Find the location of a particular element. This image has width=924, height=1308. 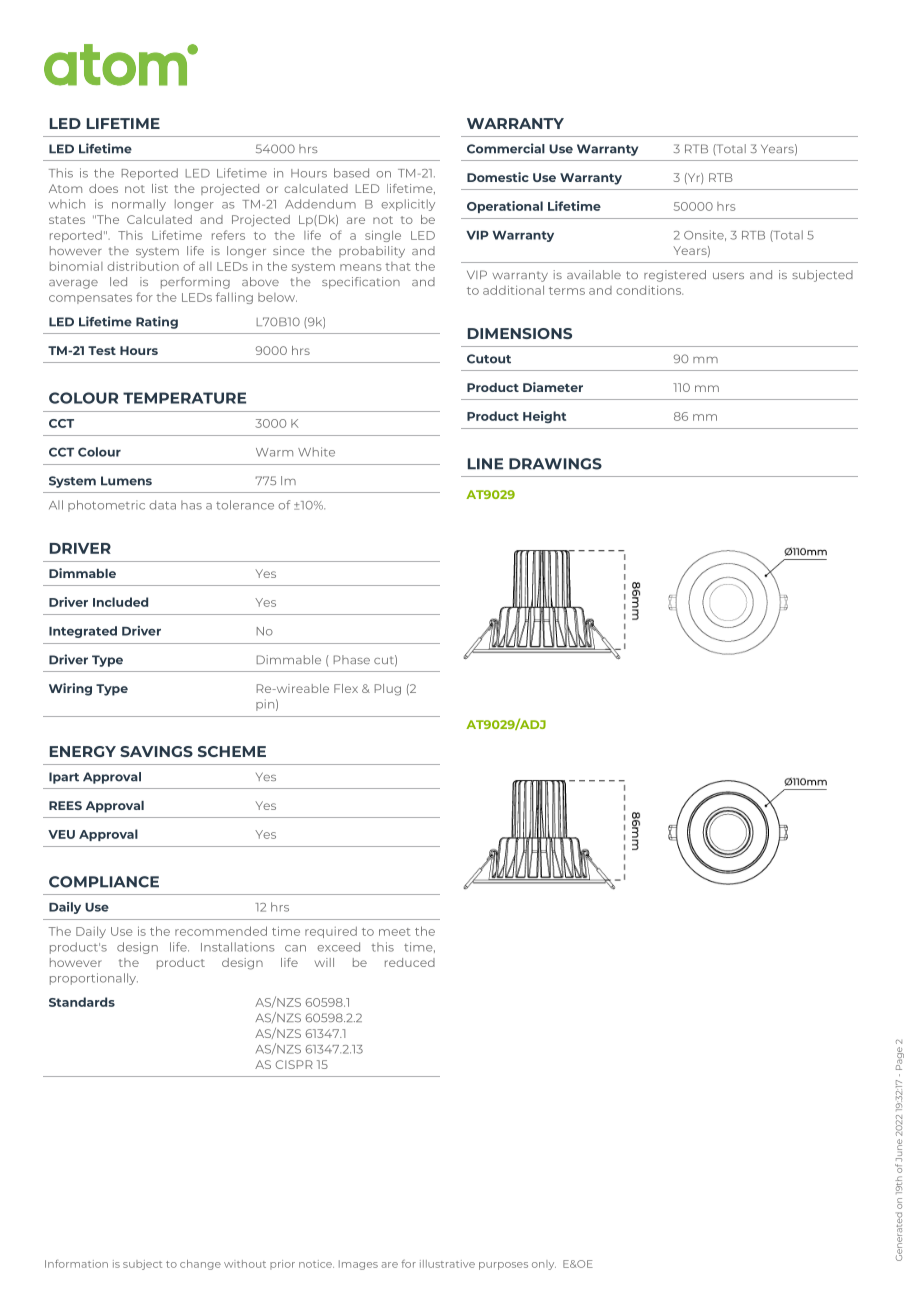

Plug is located at coordinates (388, 690).
